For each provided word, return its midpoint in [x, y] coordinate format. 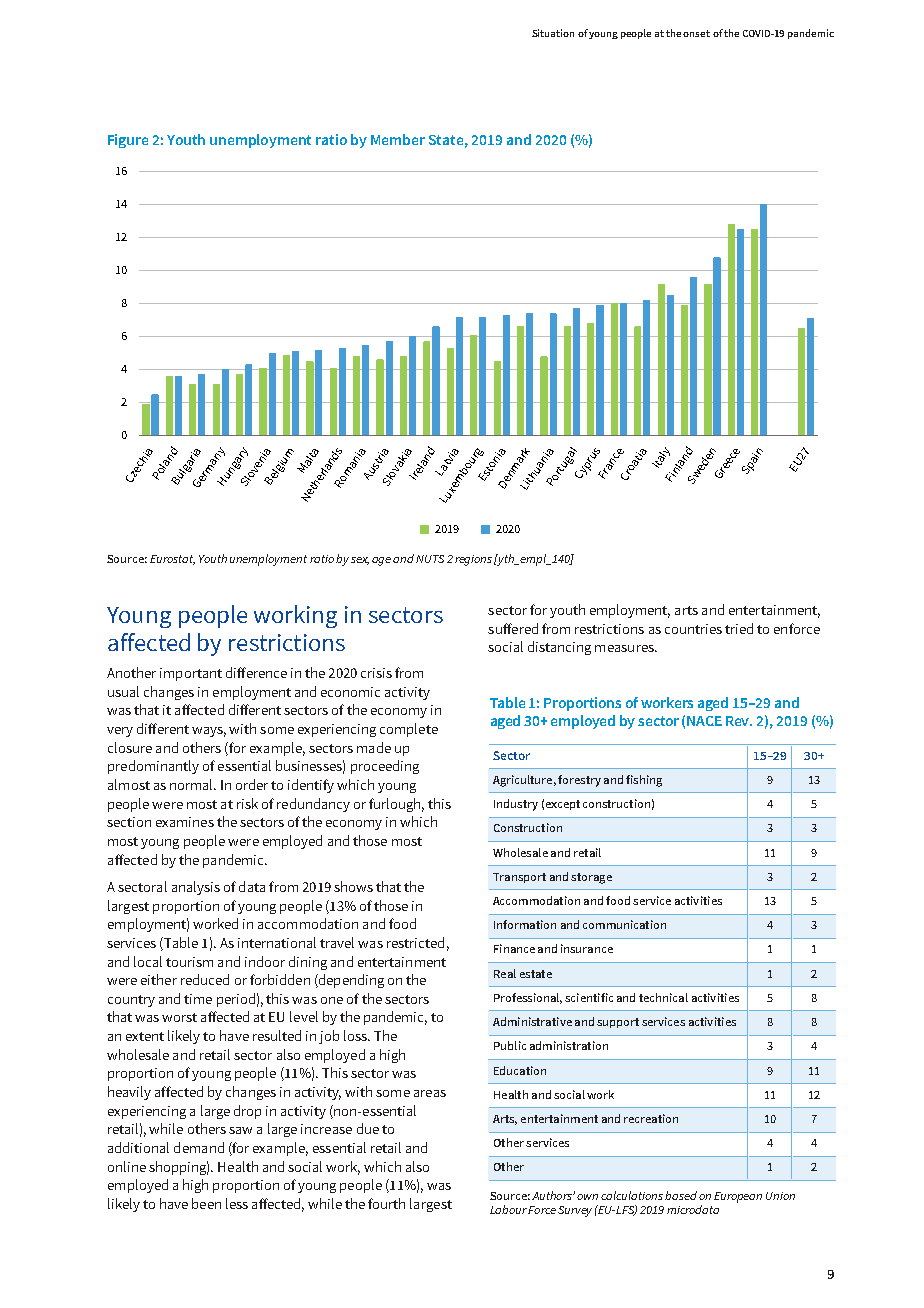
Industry [516, 805]
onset [696, 33]
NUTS [430, 559]
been [206, 1203]
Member [398, 139]
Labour [508, 1209]
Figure [128, 141]
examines [185, 822]
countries [693, 629]
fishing [644, 781]
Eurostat [172, 560]
